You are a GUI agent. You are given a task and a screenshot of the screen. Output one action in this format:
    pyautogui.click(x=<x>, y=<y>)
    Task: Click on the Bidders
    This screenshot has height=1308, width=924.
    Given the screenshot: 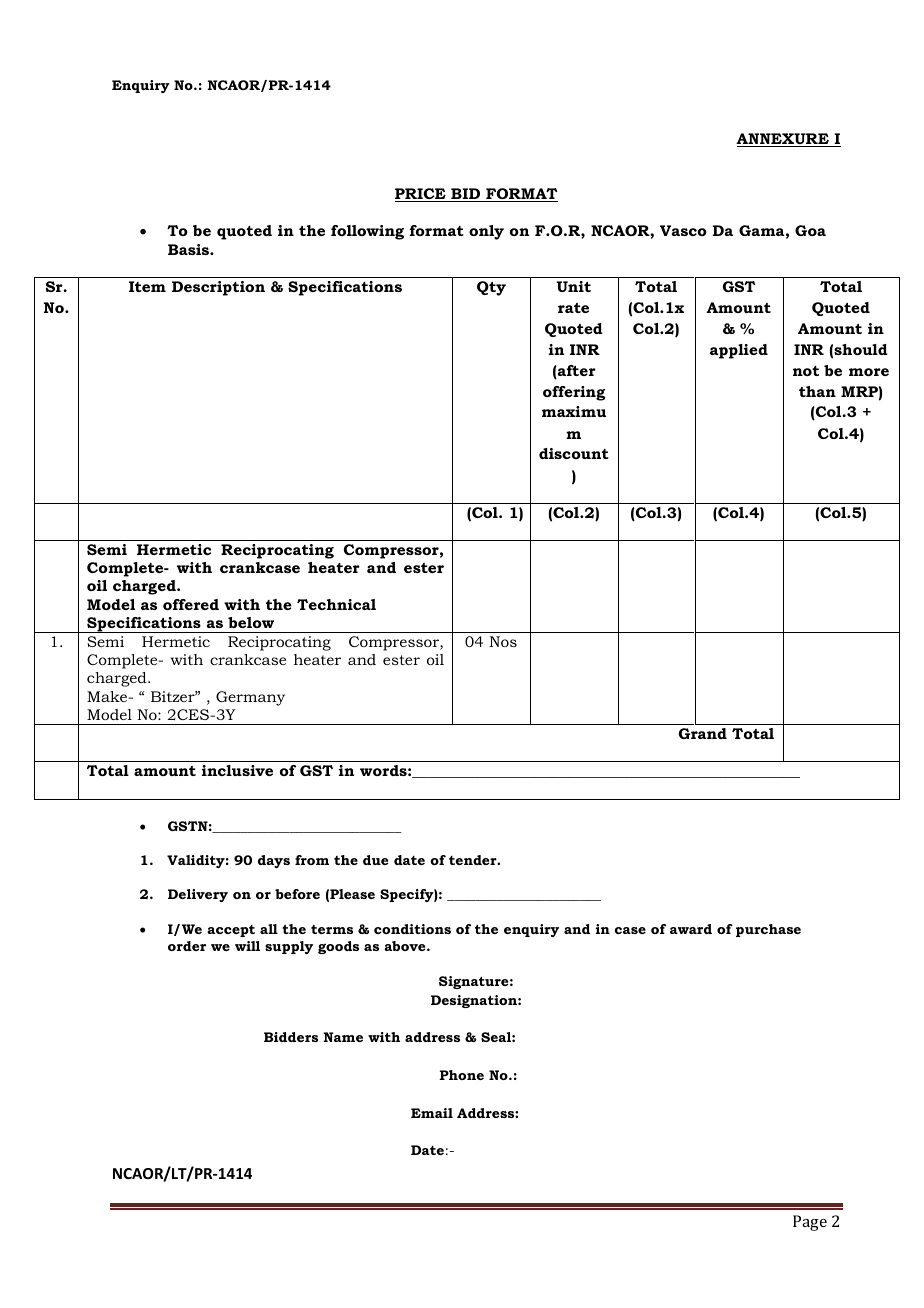 What is the action you would take?
    pyautogui.click(x=291, y=1037)
